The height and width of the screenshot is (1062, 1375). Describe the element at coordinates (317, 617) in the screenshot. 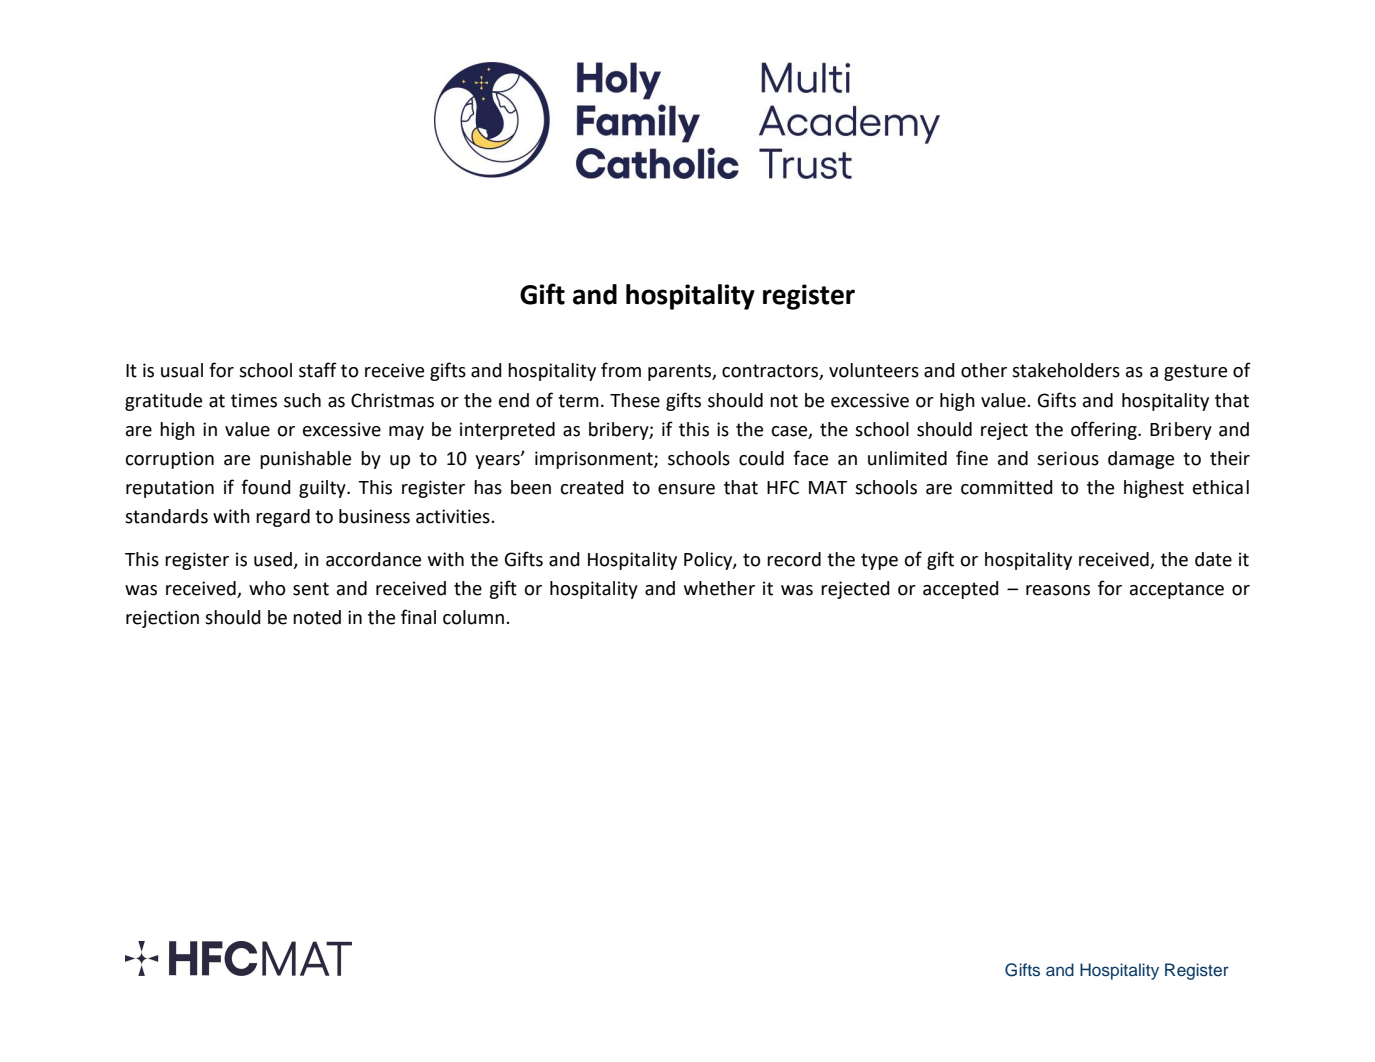

I see `noted` at that location.
